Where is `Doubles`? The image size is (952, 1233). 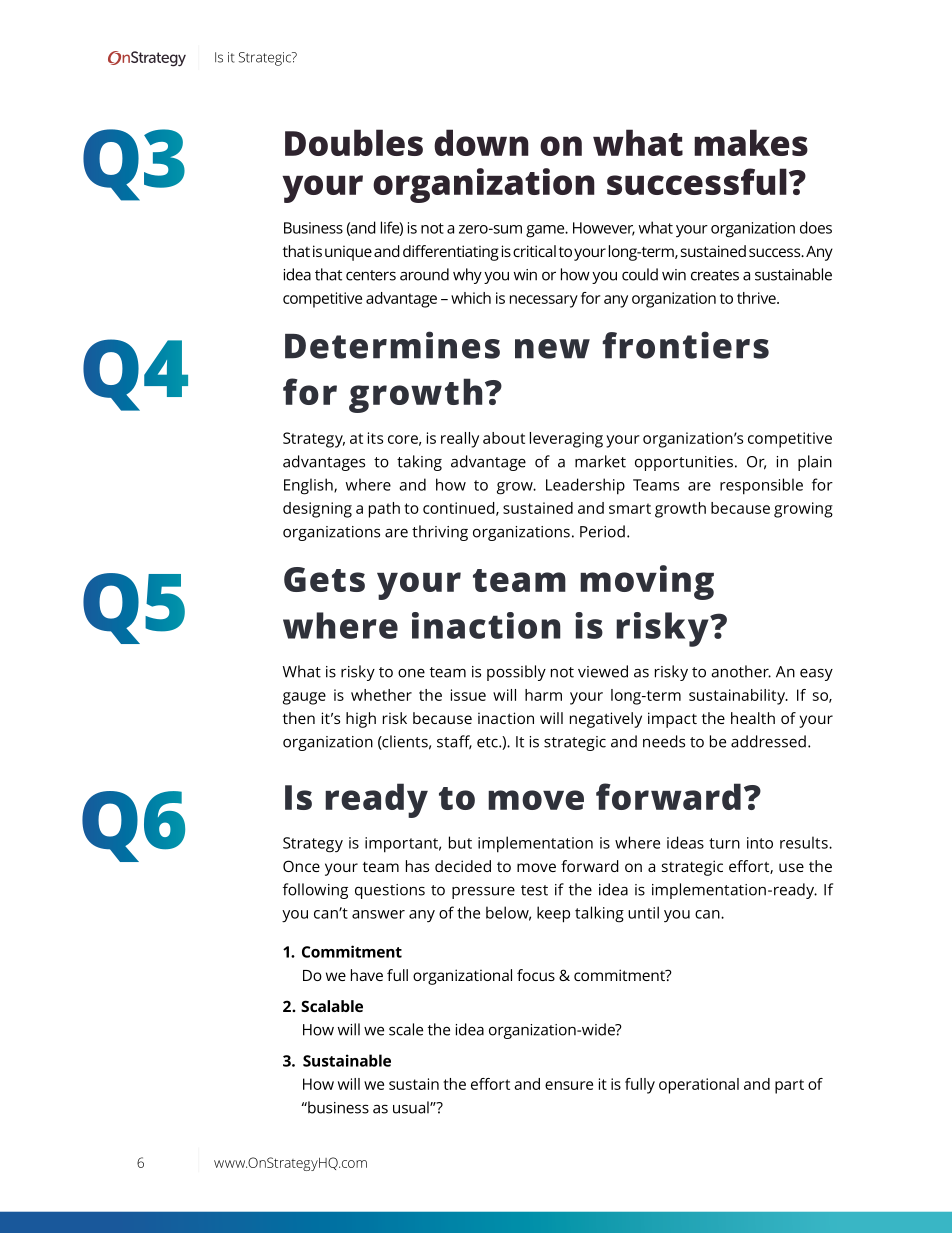 Doubles is located at coordinates (354, 142).
